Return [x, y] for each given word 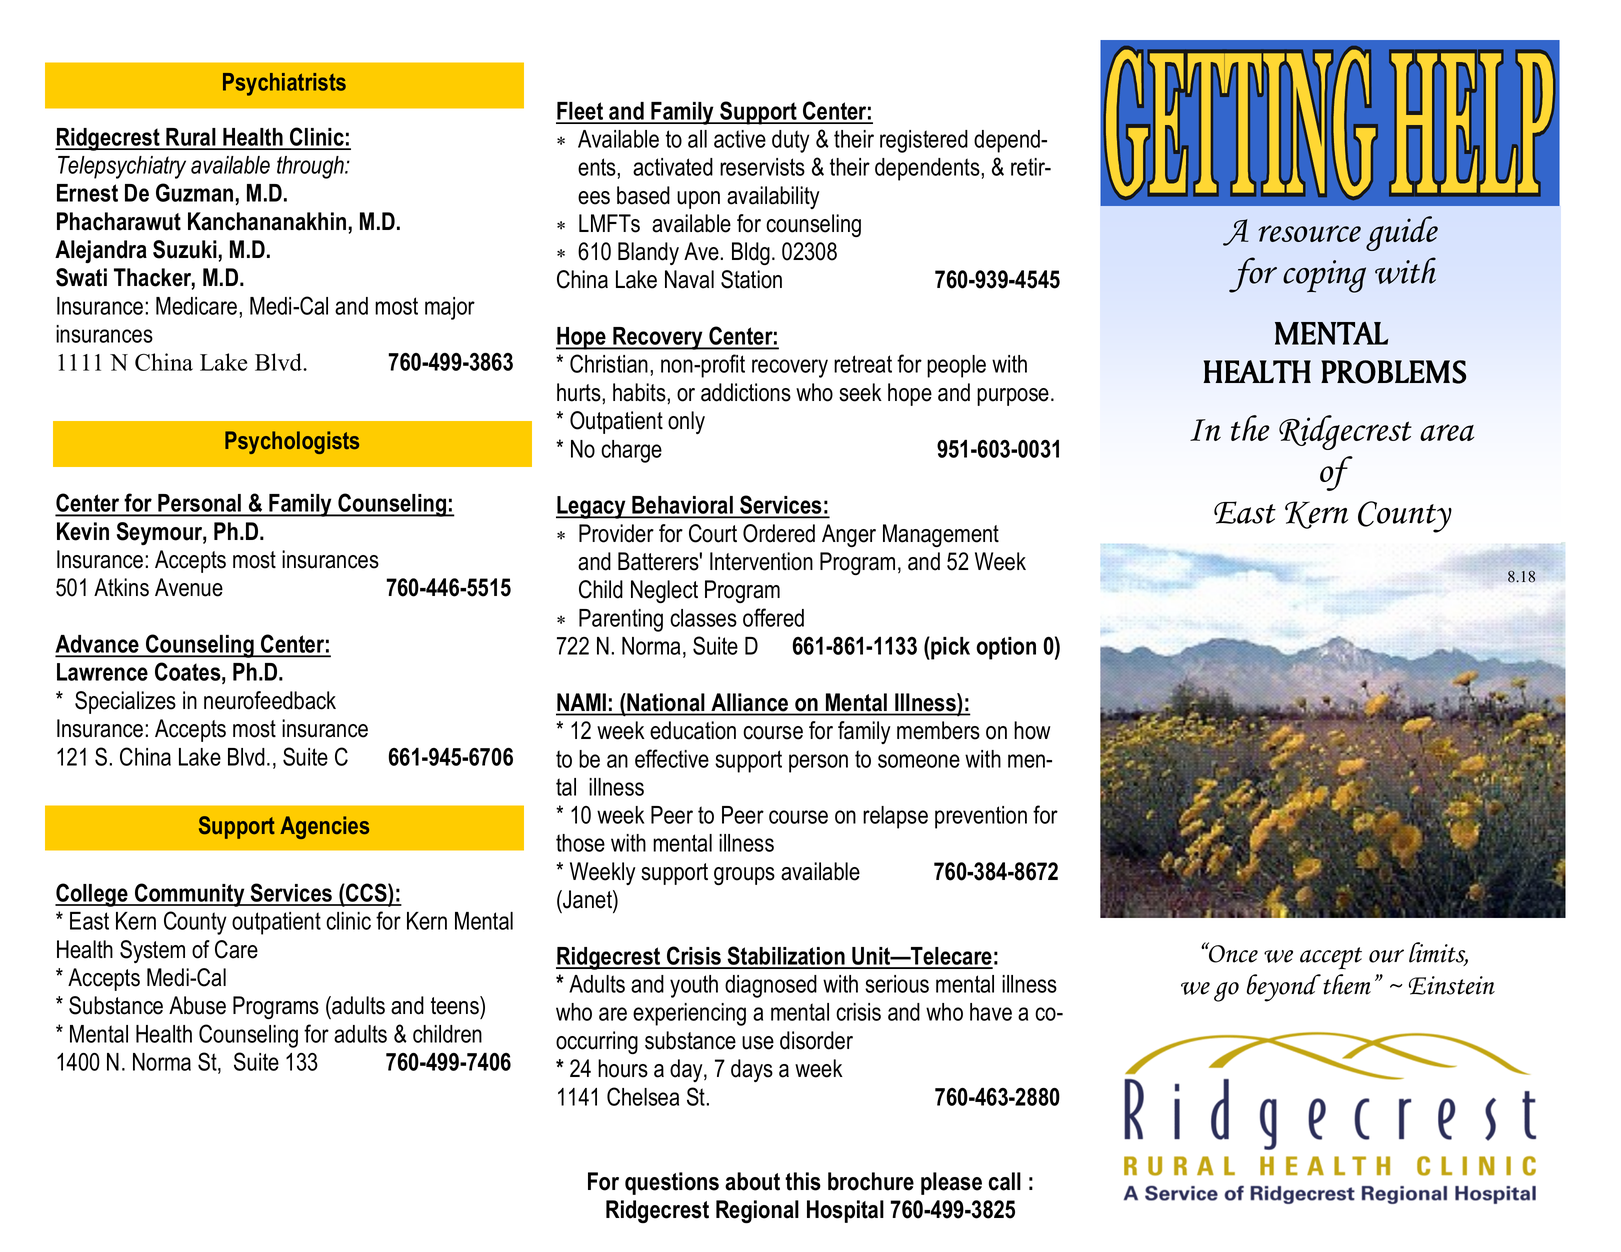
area [1447, 432]
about [752, 1181]
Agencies [324, 827]
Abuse [197, 1005]
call [1005, 1181]
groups [744, 876]
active [740, 139]
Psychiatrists [284, 84]
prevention [981, 817]
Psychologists [292, 442]
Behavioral [682, 506]
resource [1309, 233]
